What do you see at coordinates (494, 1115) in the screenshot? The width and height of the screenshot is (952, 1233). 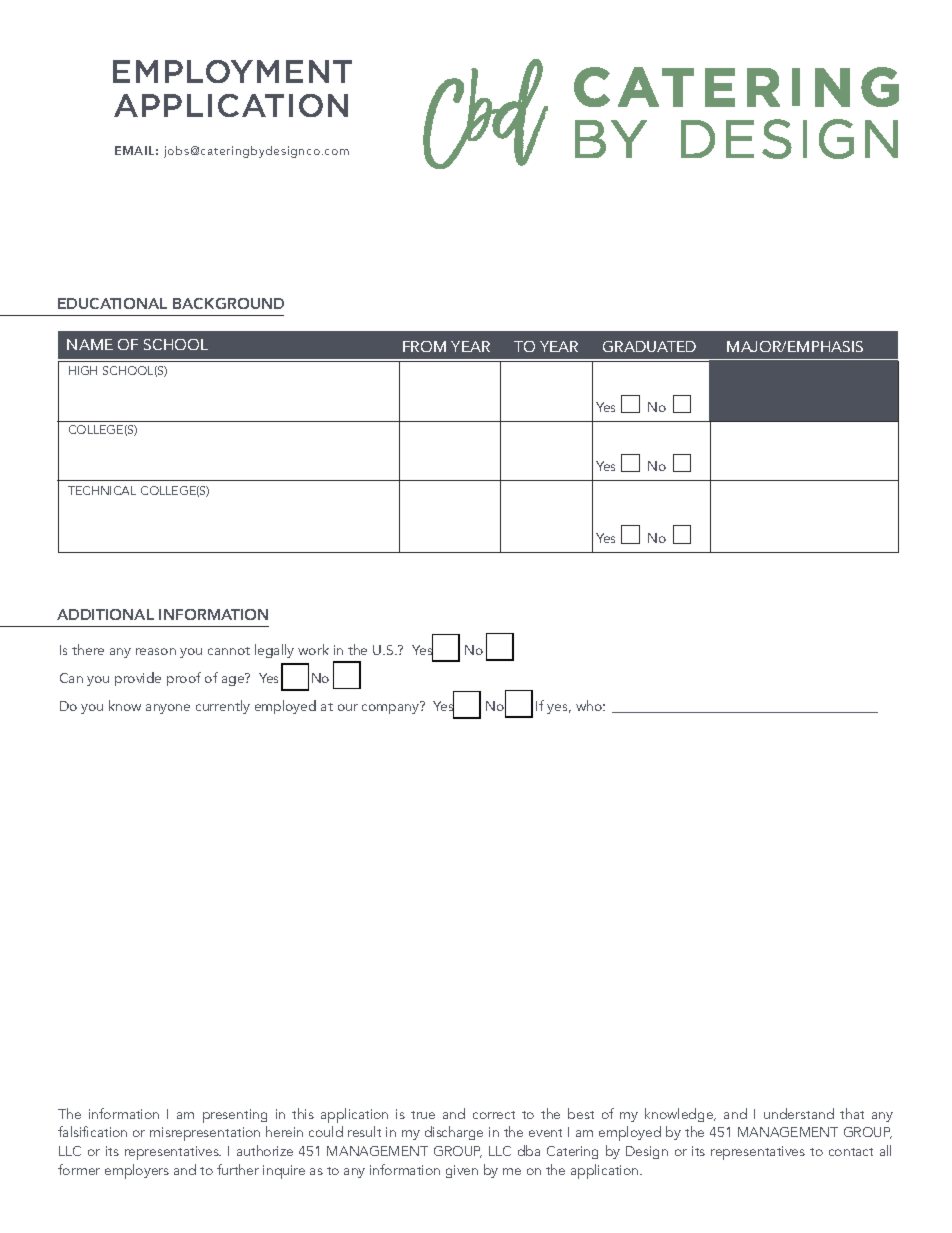 I see `correct` at bounding box center [494, 1115].
